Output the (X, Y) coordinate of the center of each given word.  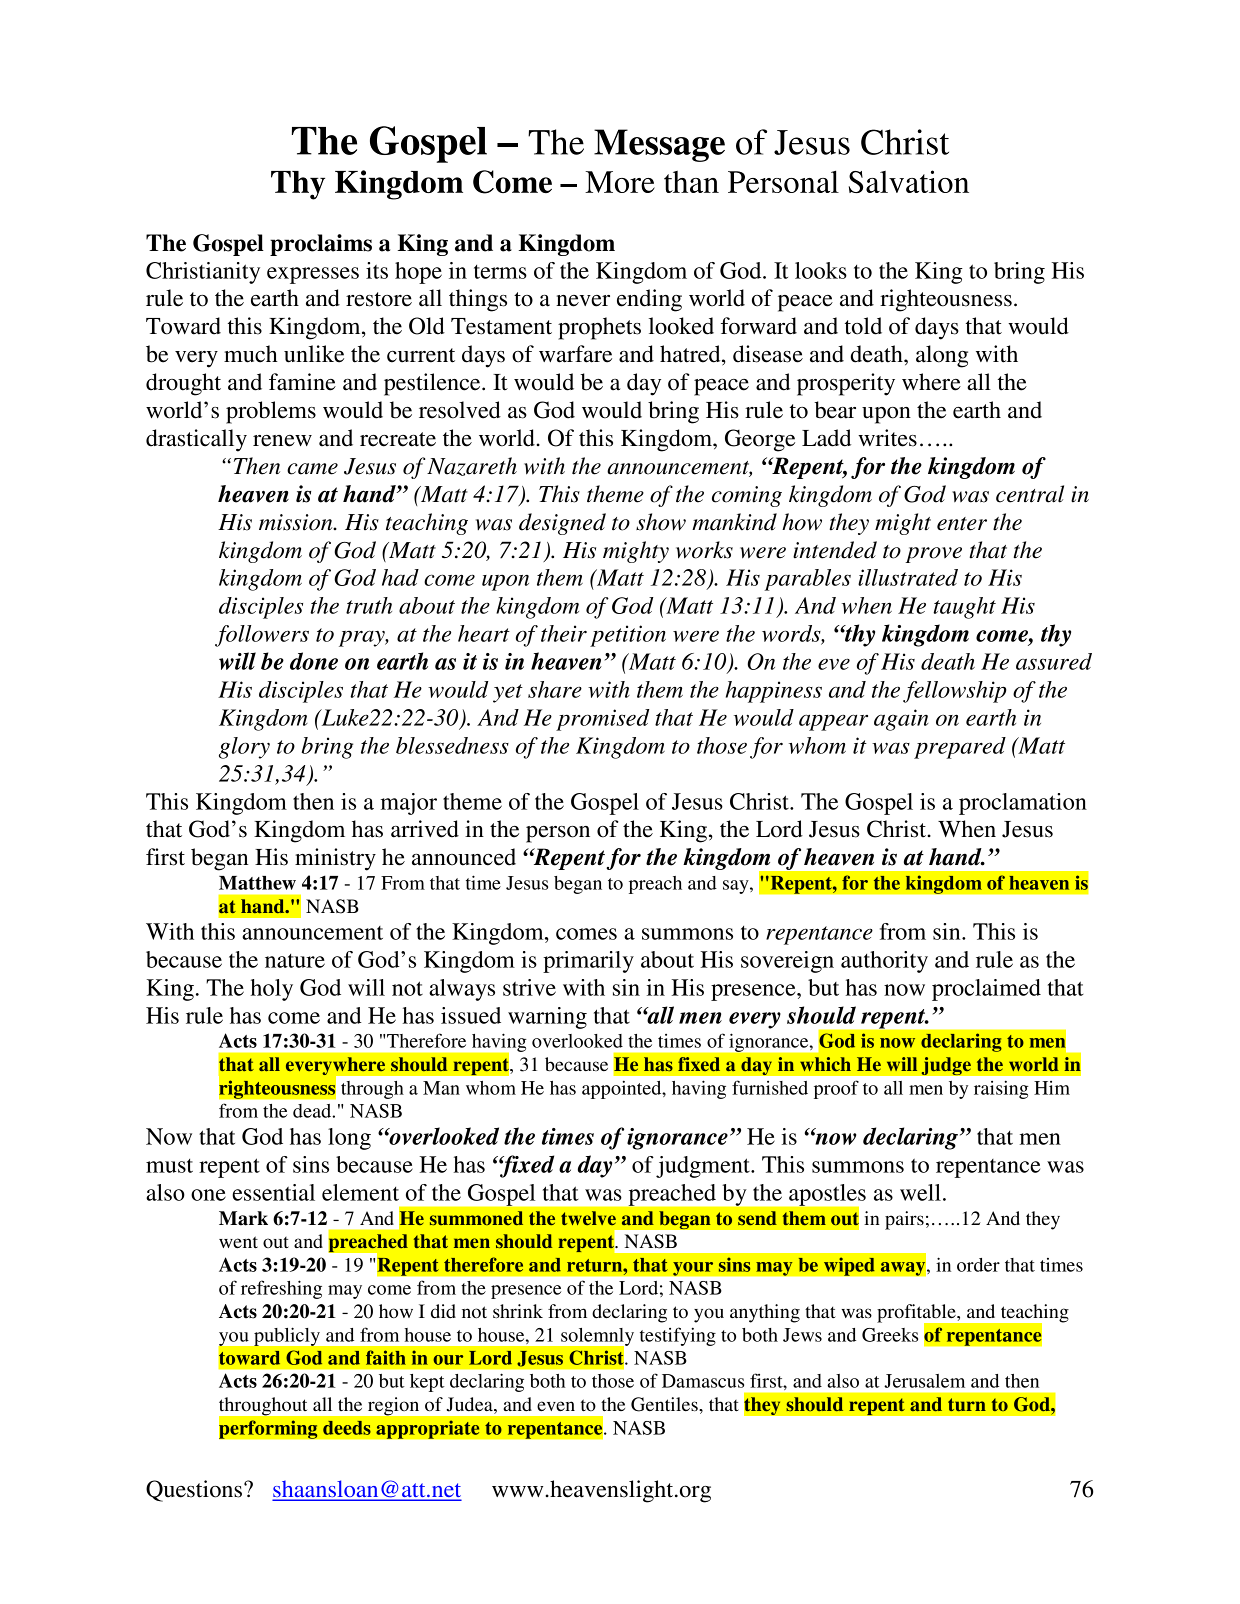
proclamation (1023, 804)
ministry (335, 859)
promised (603, 720)
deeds (347, 1428)
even (556, 1406)
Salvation (909, 181)
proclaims (321, 245)
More (620, 182)
